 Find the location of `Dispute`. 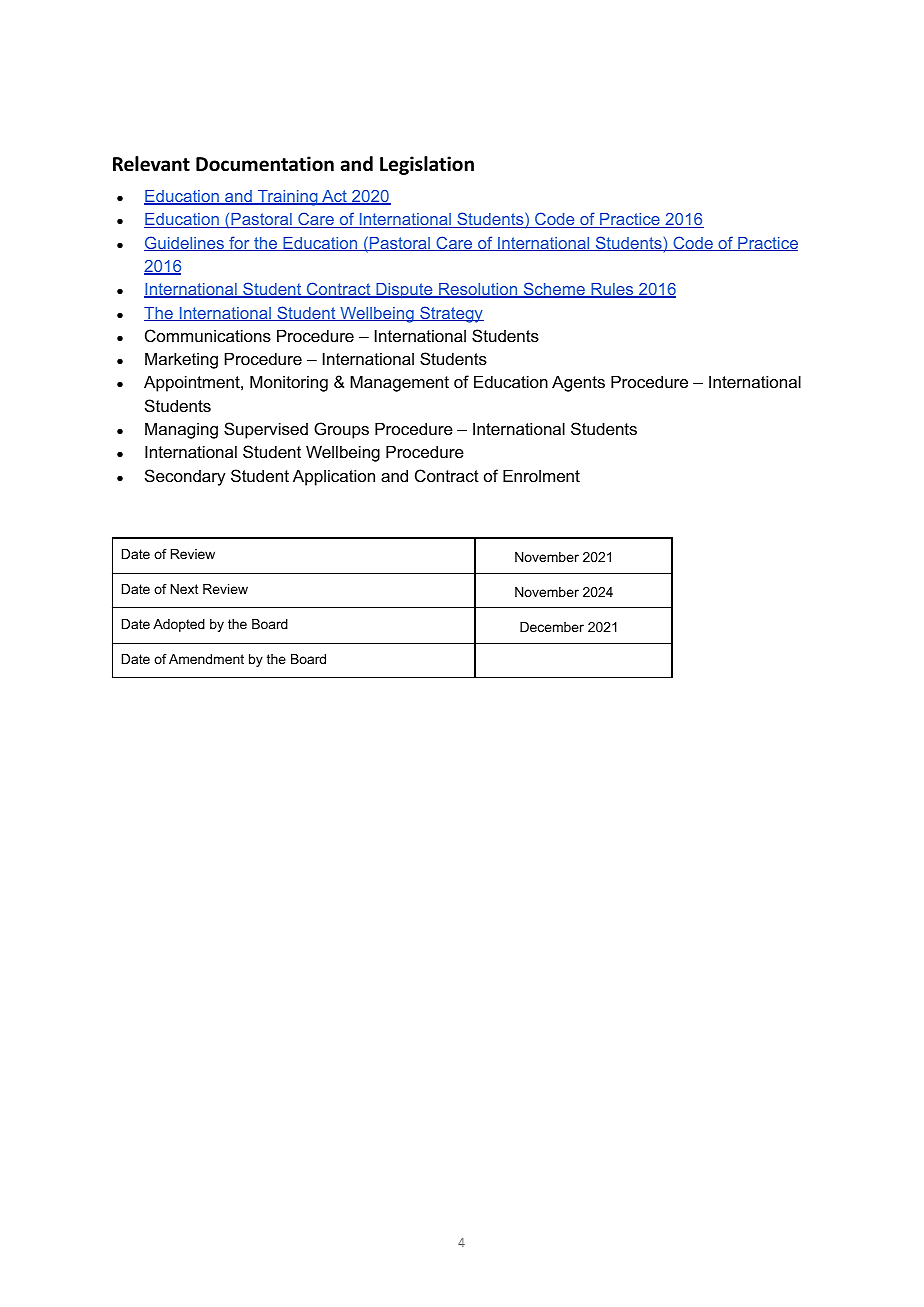

Dispute is located at coordinates (404, 291).
